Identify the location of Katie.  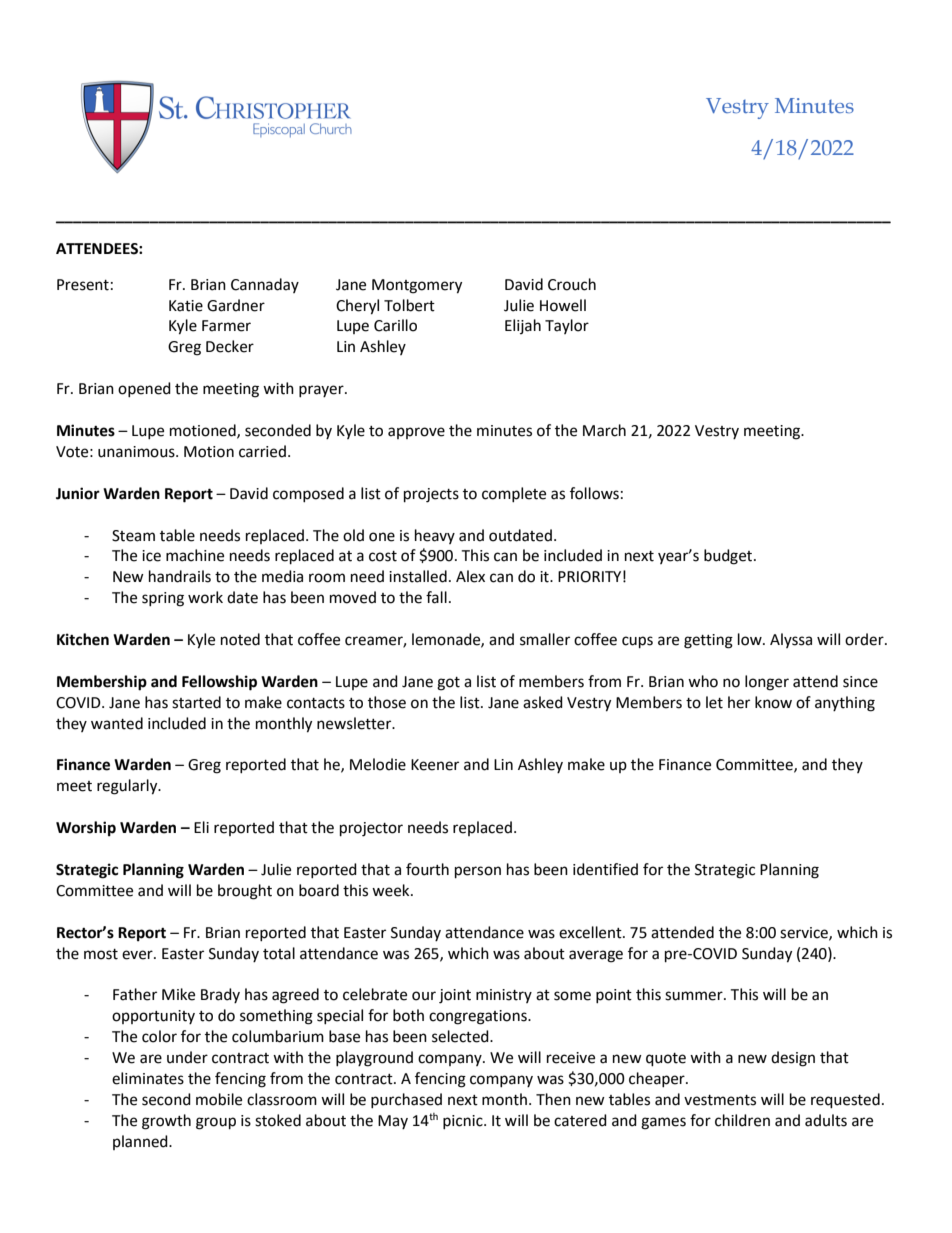
(186, 306).
